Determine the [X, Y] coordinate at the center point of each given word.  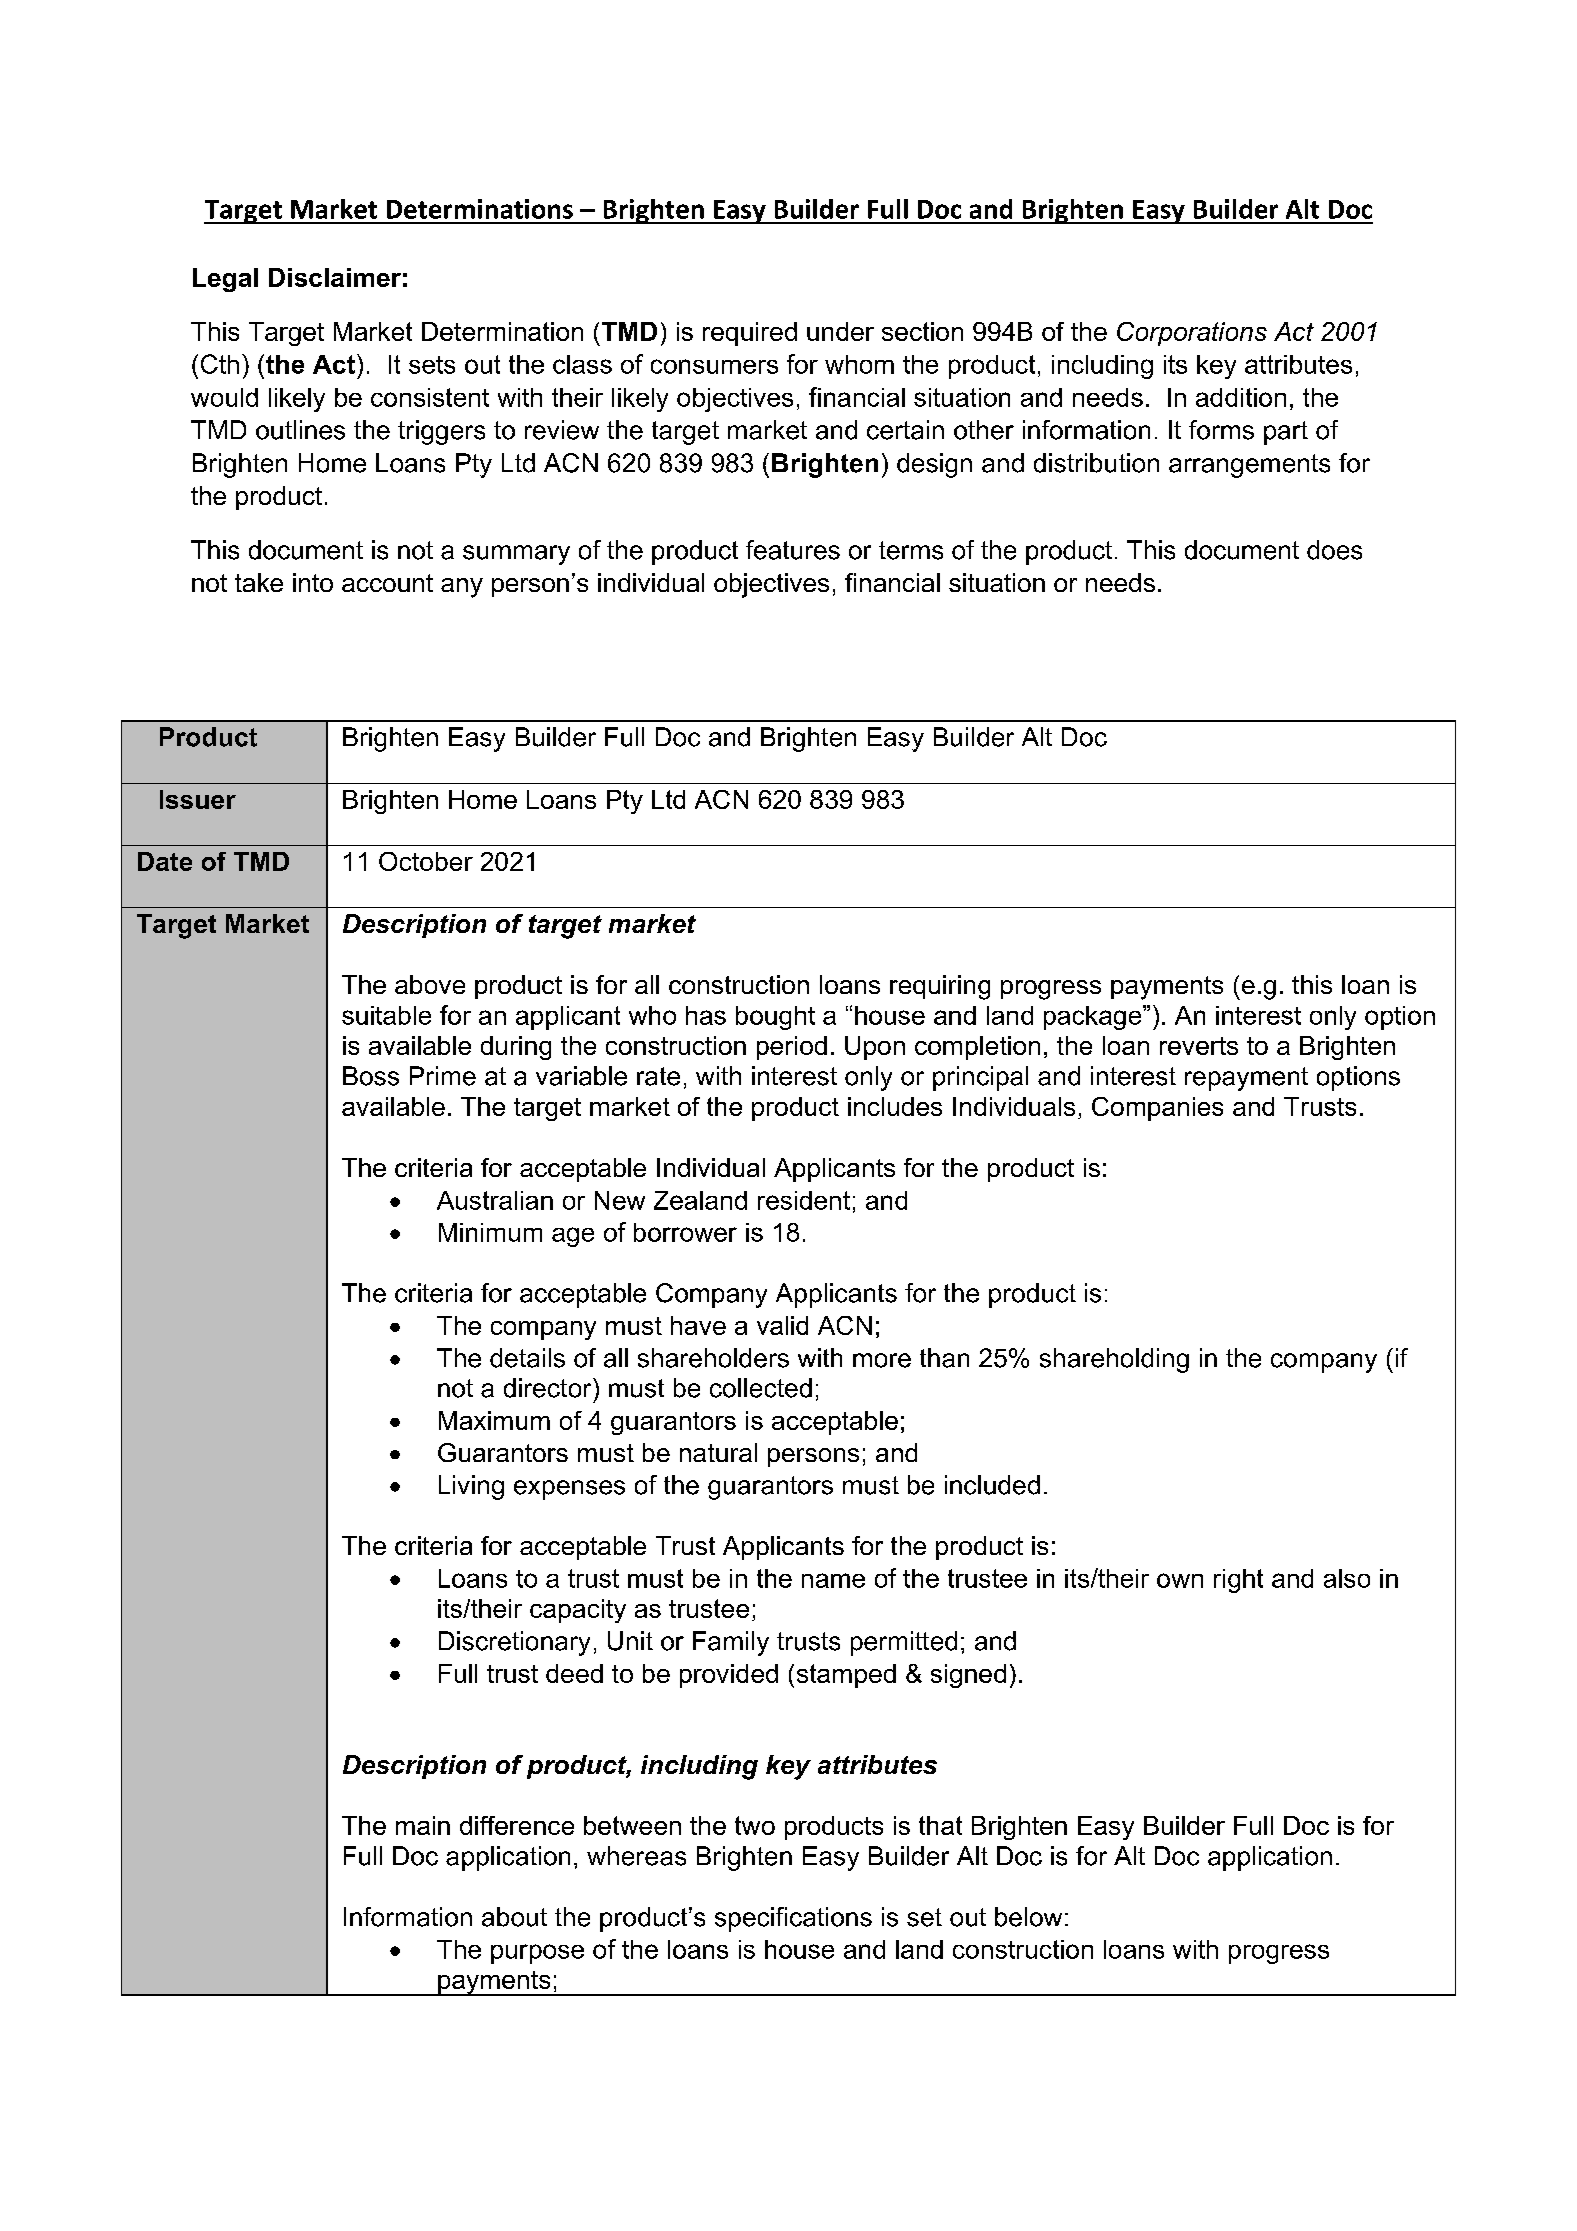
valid [782, 1325]
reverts [1199, 1046]
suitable [386, 1015]
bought [775, 1018]
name [833, 1580]
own [1180, 1580]
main [423, 1825]
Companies [1157, 1109]
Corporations [1192, 334]
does [1334, 550]
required [750, 334]
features [793, 550]
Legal [225, 280]
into [313, 582]
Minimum [490, 1232]
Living [471, 1487]
